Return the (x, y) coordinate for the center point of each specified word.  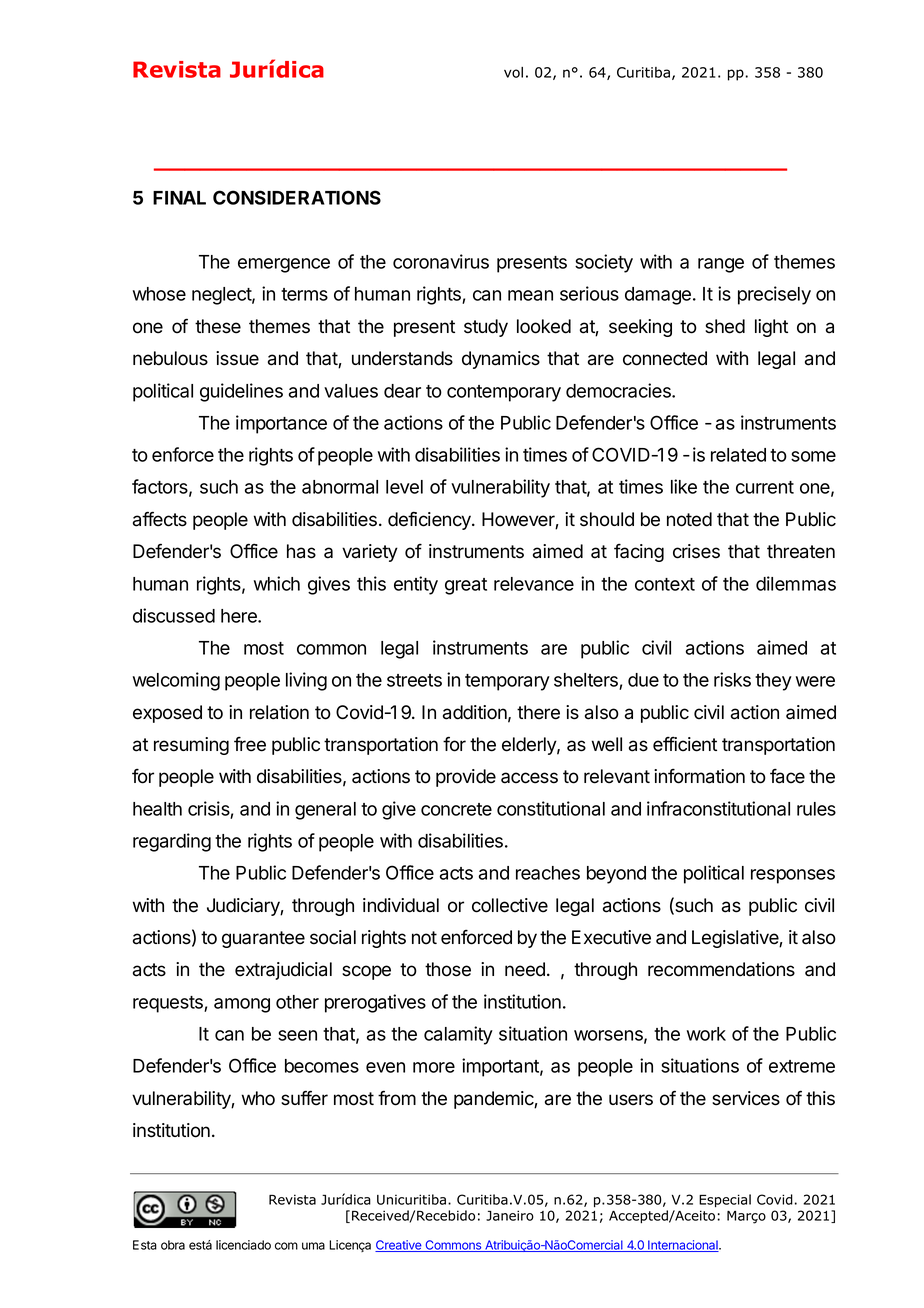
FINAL (179, 198)
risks (732, 679)
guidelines (241, 392)
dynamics (501, 360)
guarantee (263, 939)
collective (510, 905)
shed (725, 326)
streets (414, 680)
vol (513, 72)
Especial (725, 1201)
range (721, 265)
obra (173, 1245)
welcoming (176, 681)
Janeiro (510, 1215)
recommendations (721, 969)
